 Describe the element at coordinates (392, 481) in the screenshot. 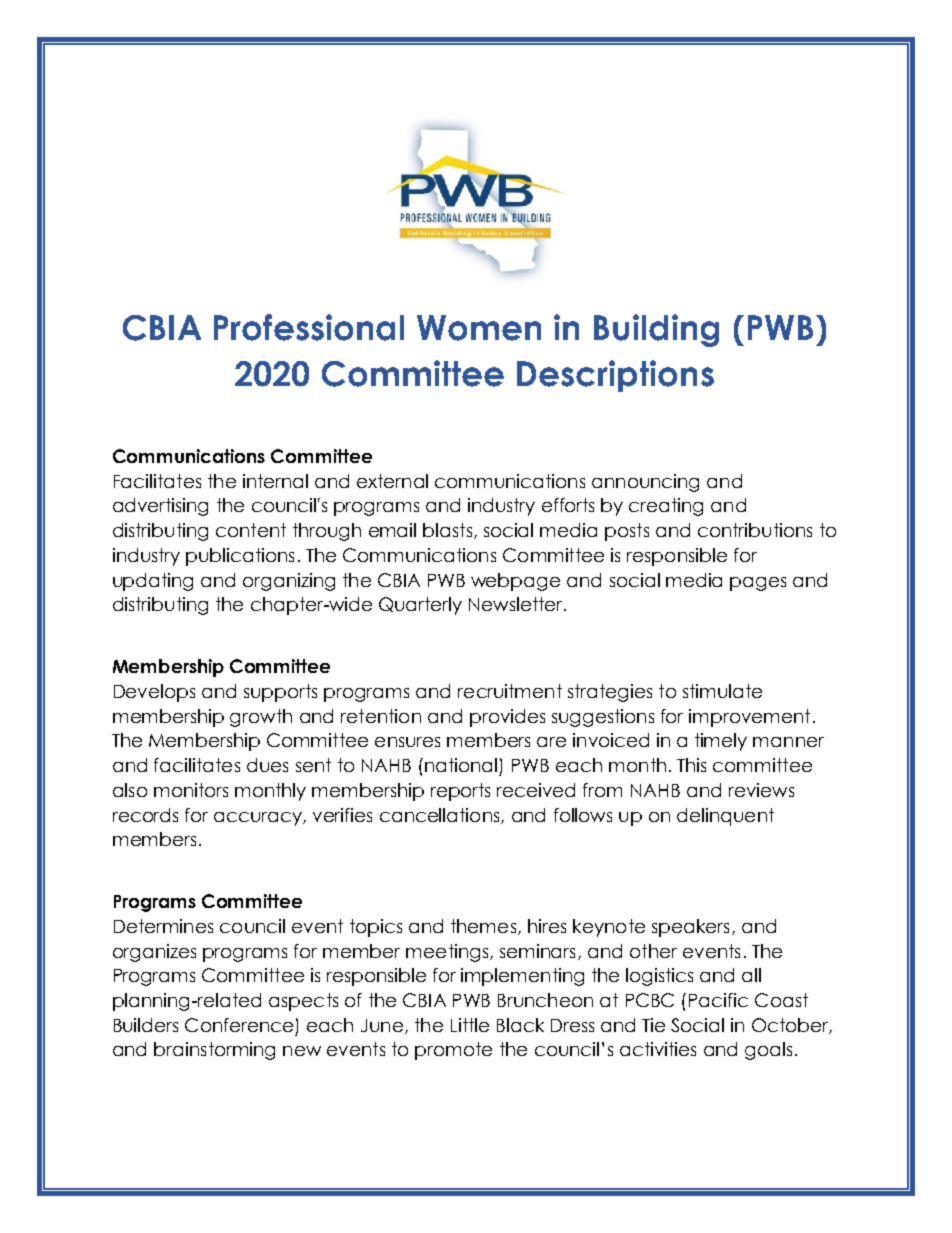

I see `external` at that location.
